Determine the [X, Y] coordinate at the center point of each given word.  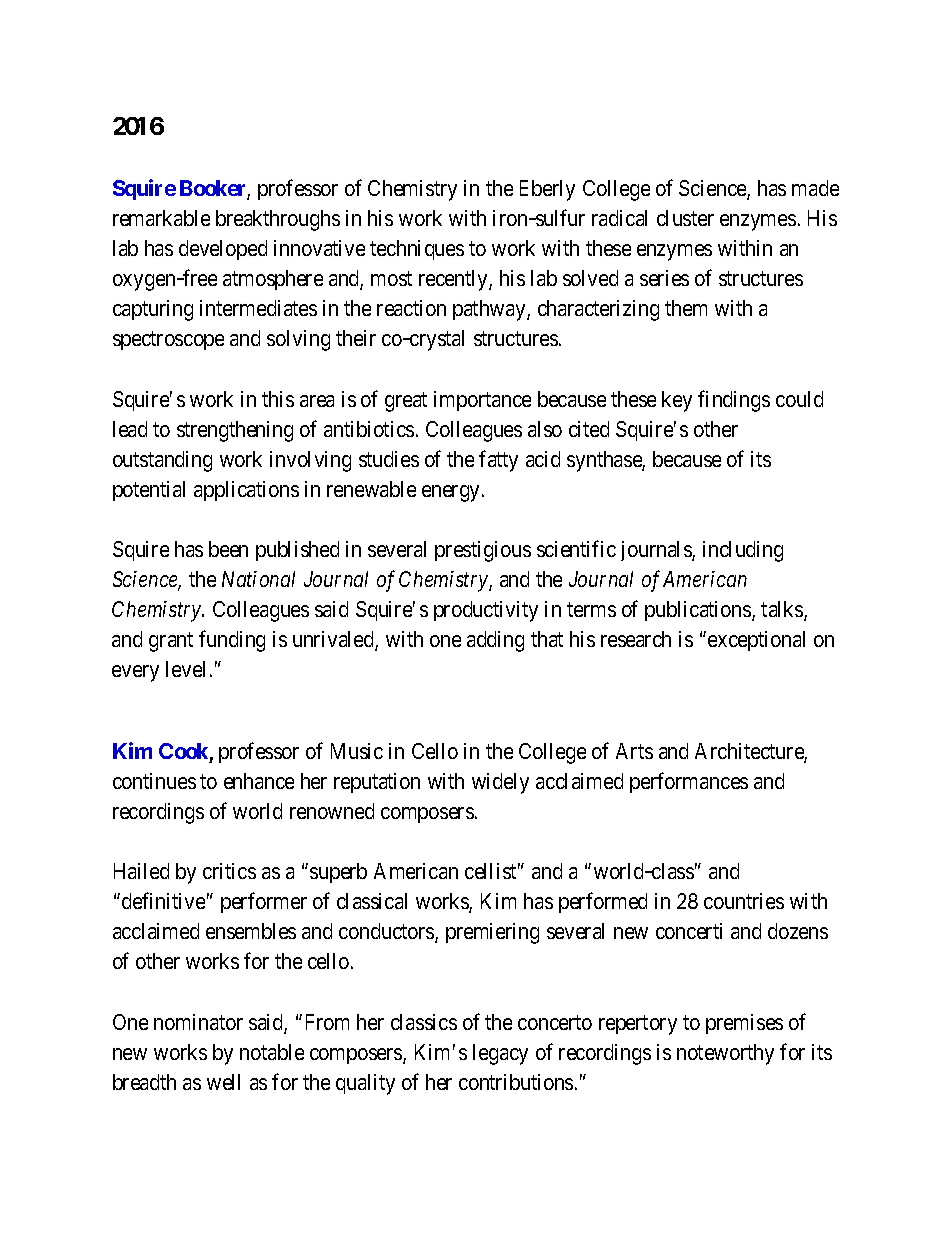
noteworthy [725, 1054]
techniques [417, 250]
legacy [500, 1054]
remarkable [161, 218]
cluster [685, 218]
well [223, 1082]
